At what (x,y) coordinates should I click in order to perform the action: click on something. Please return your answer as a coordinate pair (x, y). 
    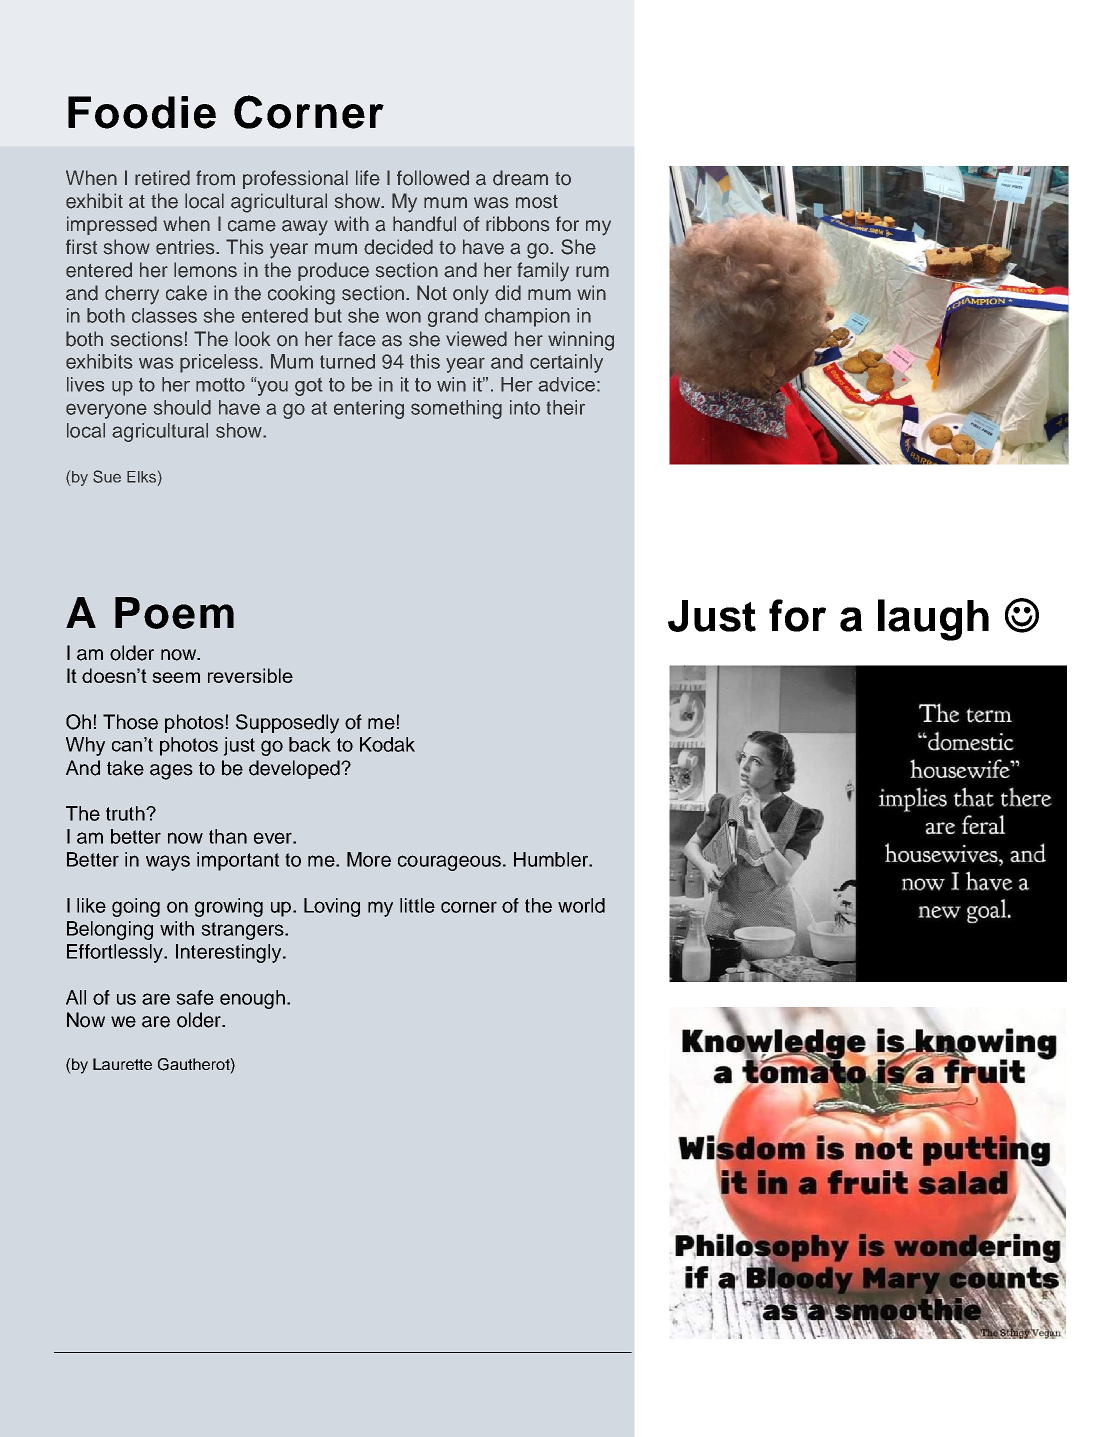
    Looking at the image, I should click on (456, 409).
